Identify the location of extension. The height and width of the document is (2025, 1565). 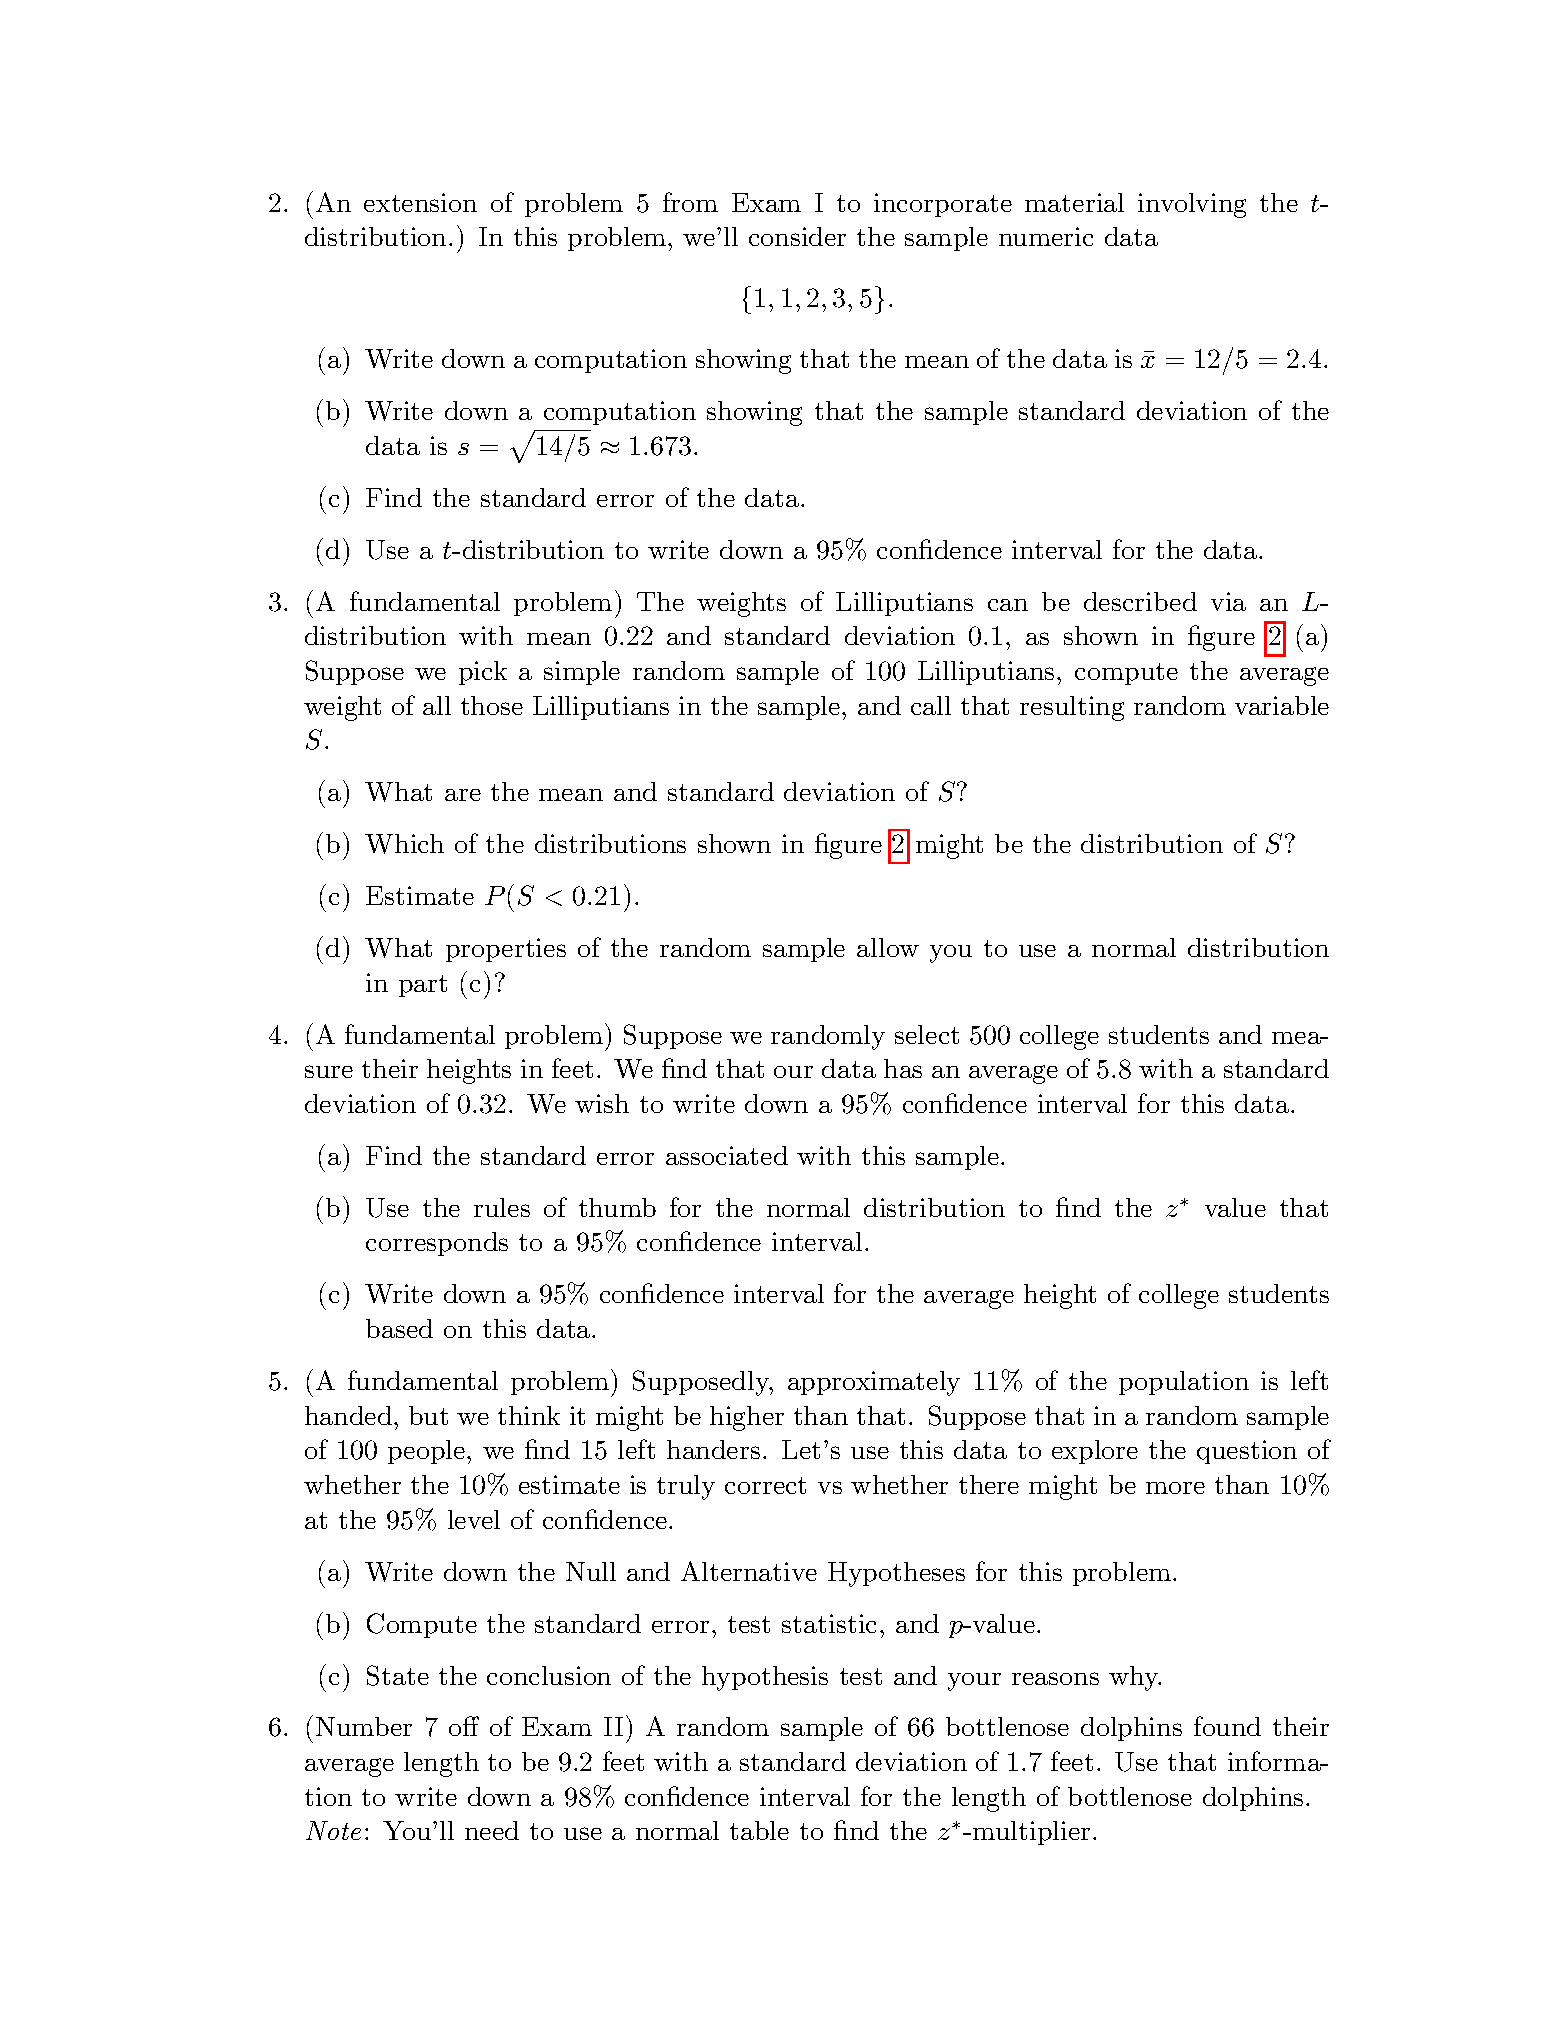
(420, 202).
